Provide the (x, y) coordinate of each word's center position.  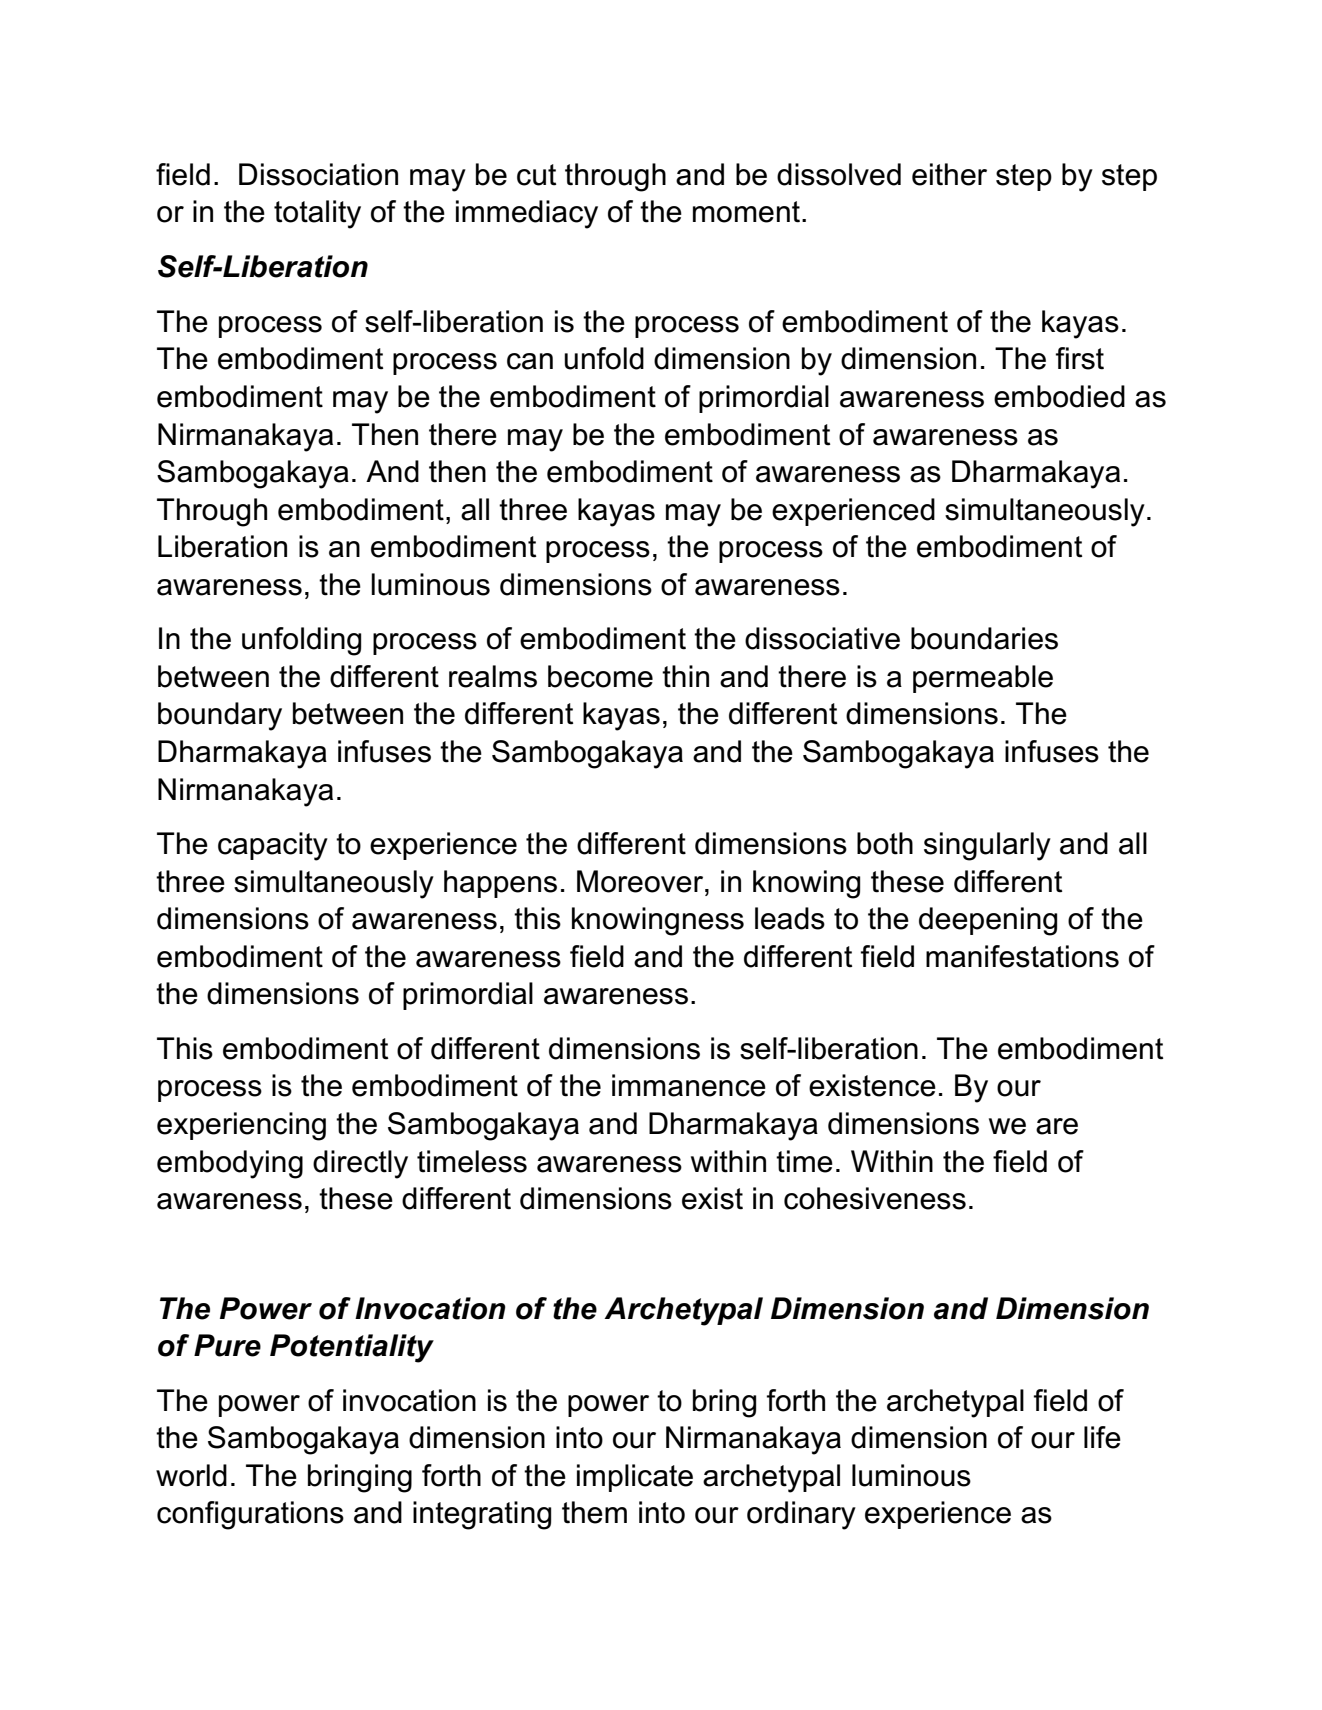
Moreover (641, 881)
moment (748, 212)
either (949, 174)
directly (360, 1164)
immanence (689, 1085)
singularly (987, 846)
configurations (250, 1515)
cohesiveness (875, 1198)
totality (317, 214)
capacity (273, 846)
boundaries (984, 638)
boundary (220, 716)
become (600, 676)
